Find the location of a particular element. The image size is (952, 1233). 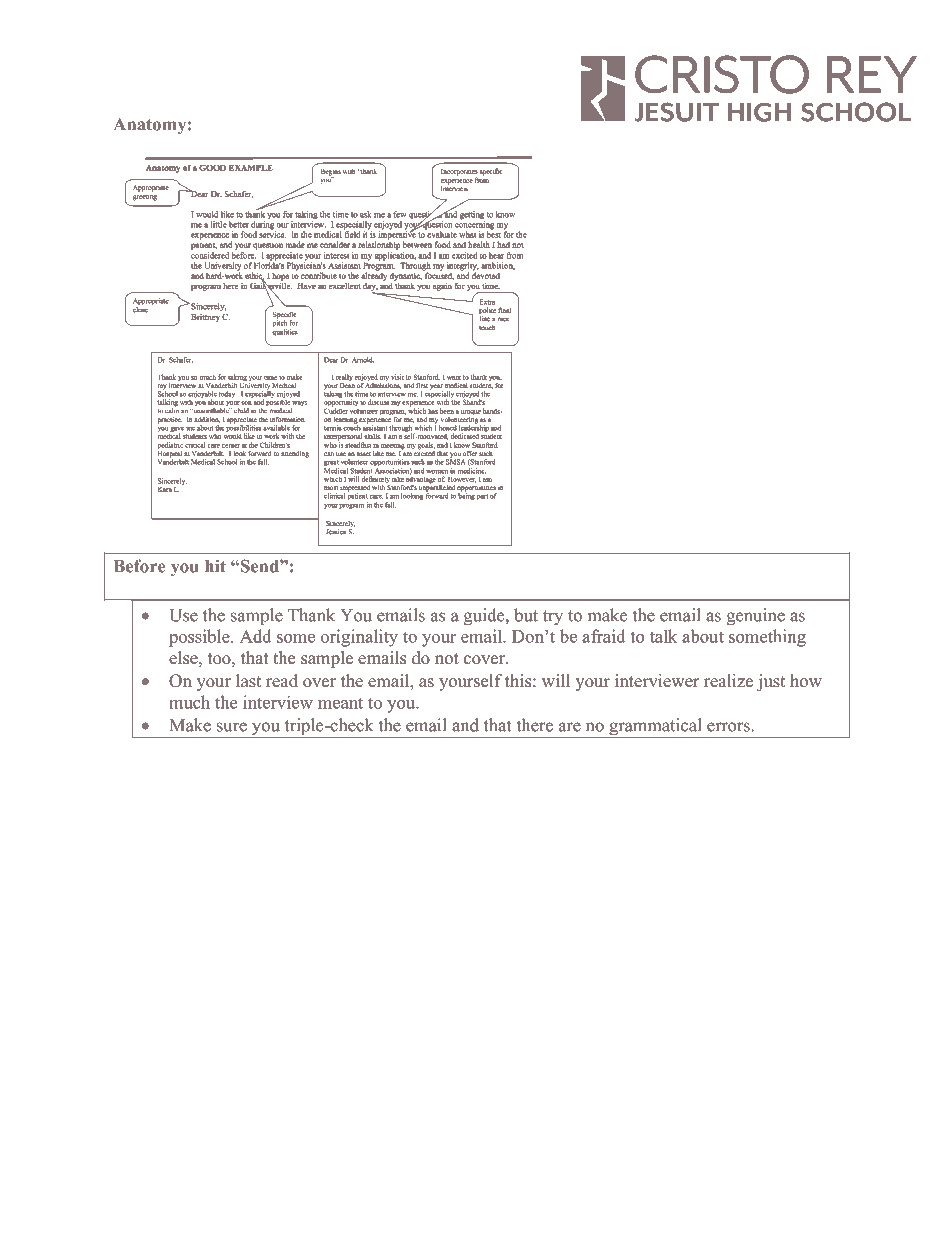

about is located at coordinates (703, 636).
